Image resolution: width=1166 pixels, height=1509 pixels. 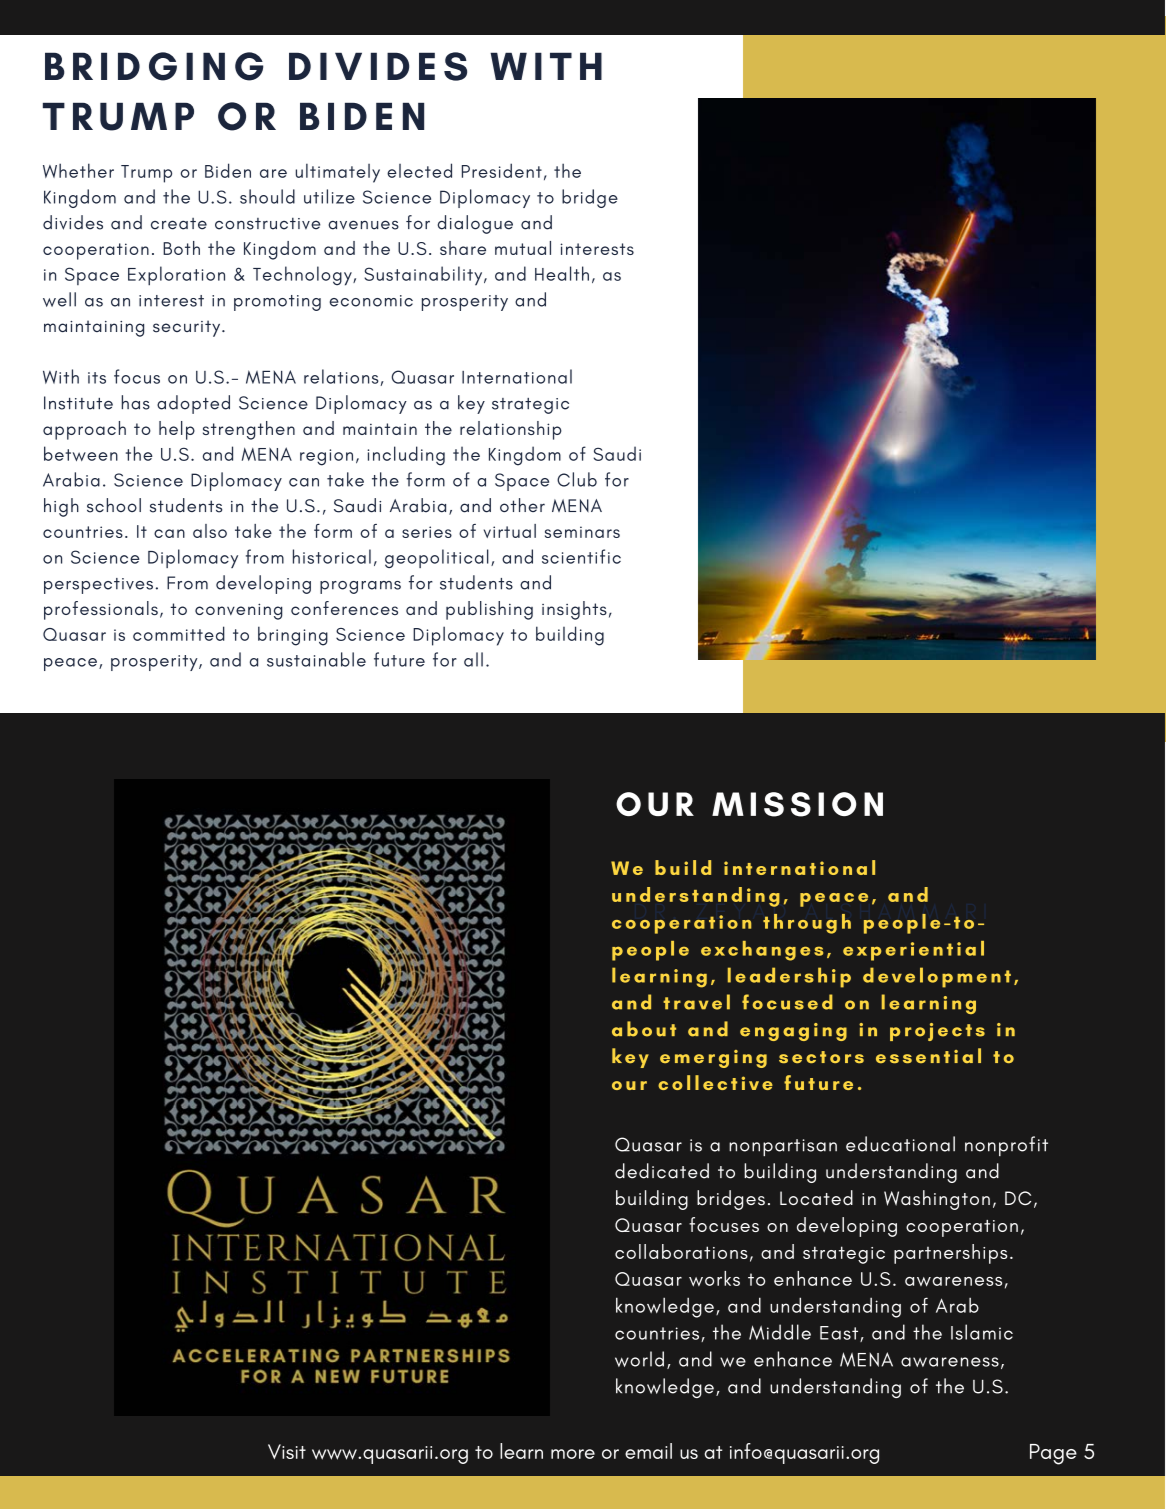 What do you see at coordinates (562, 273) in the image?
I see `Health` at bounding box center [562, 273].
